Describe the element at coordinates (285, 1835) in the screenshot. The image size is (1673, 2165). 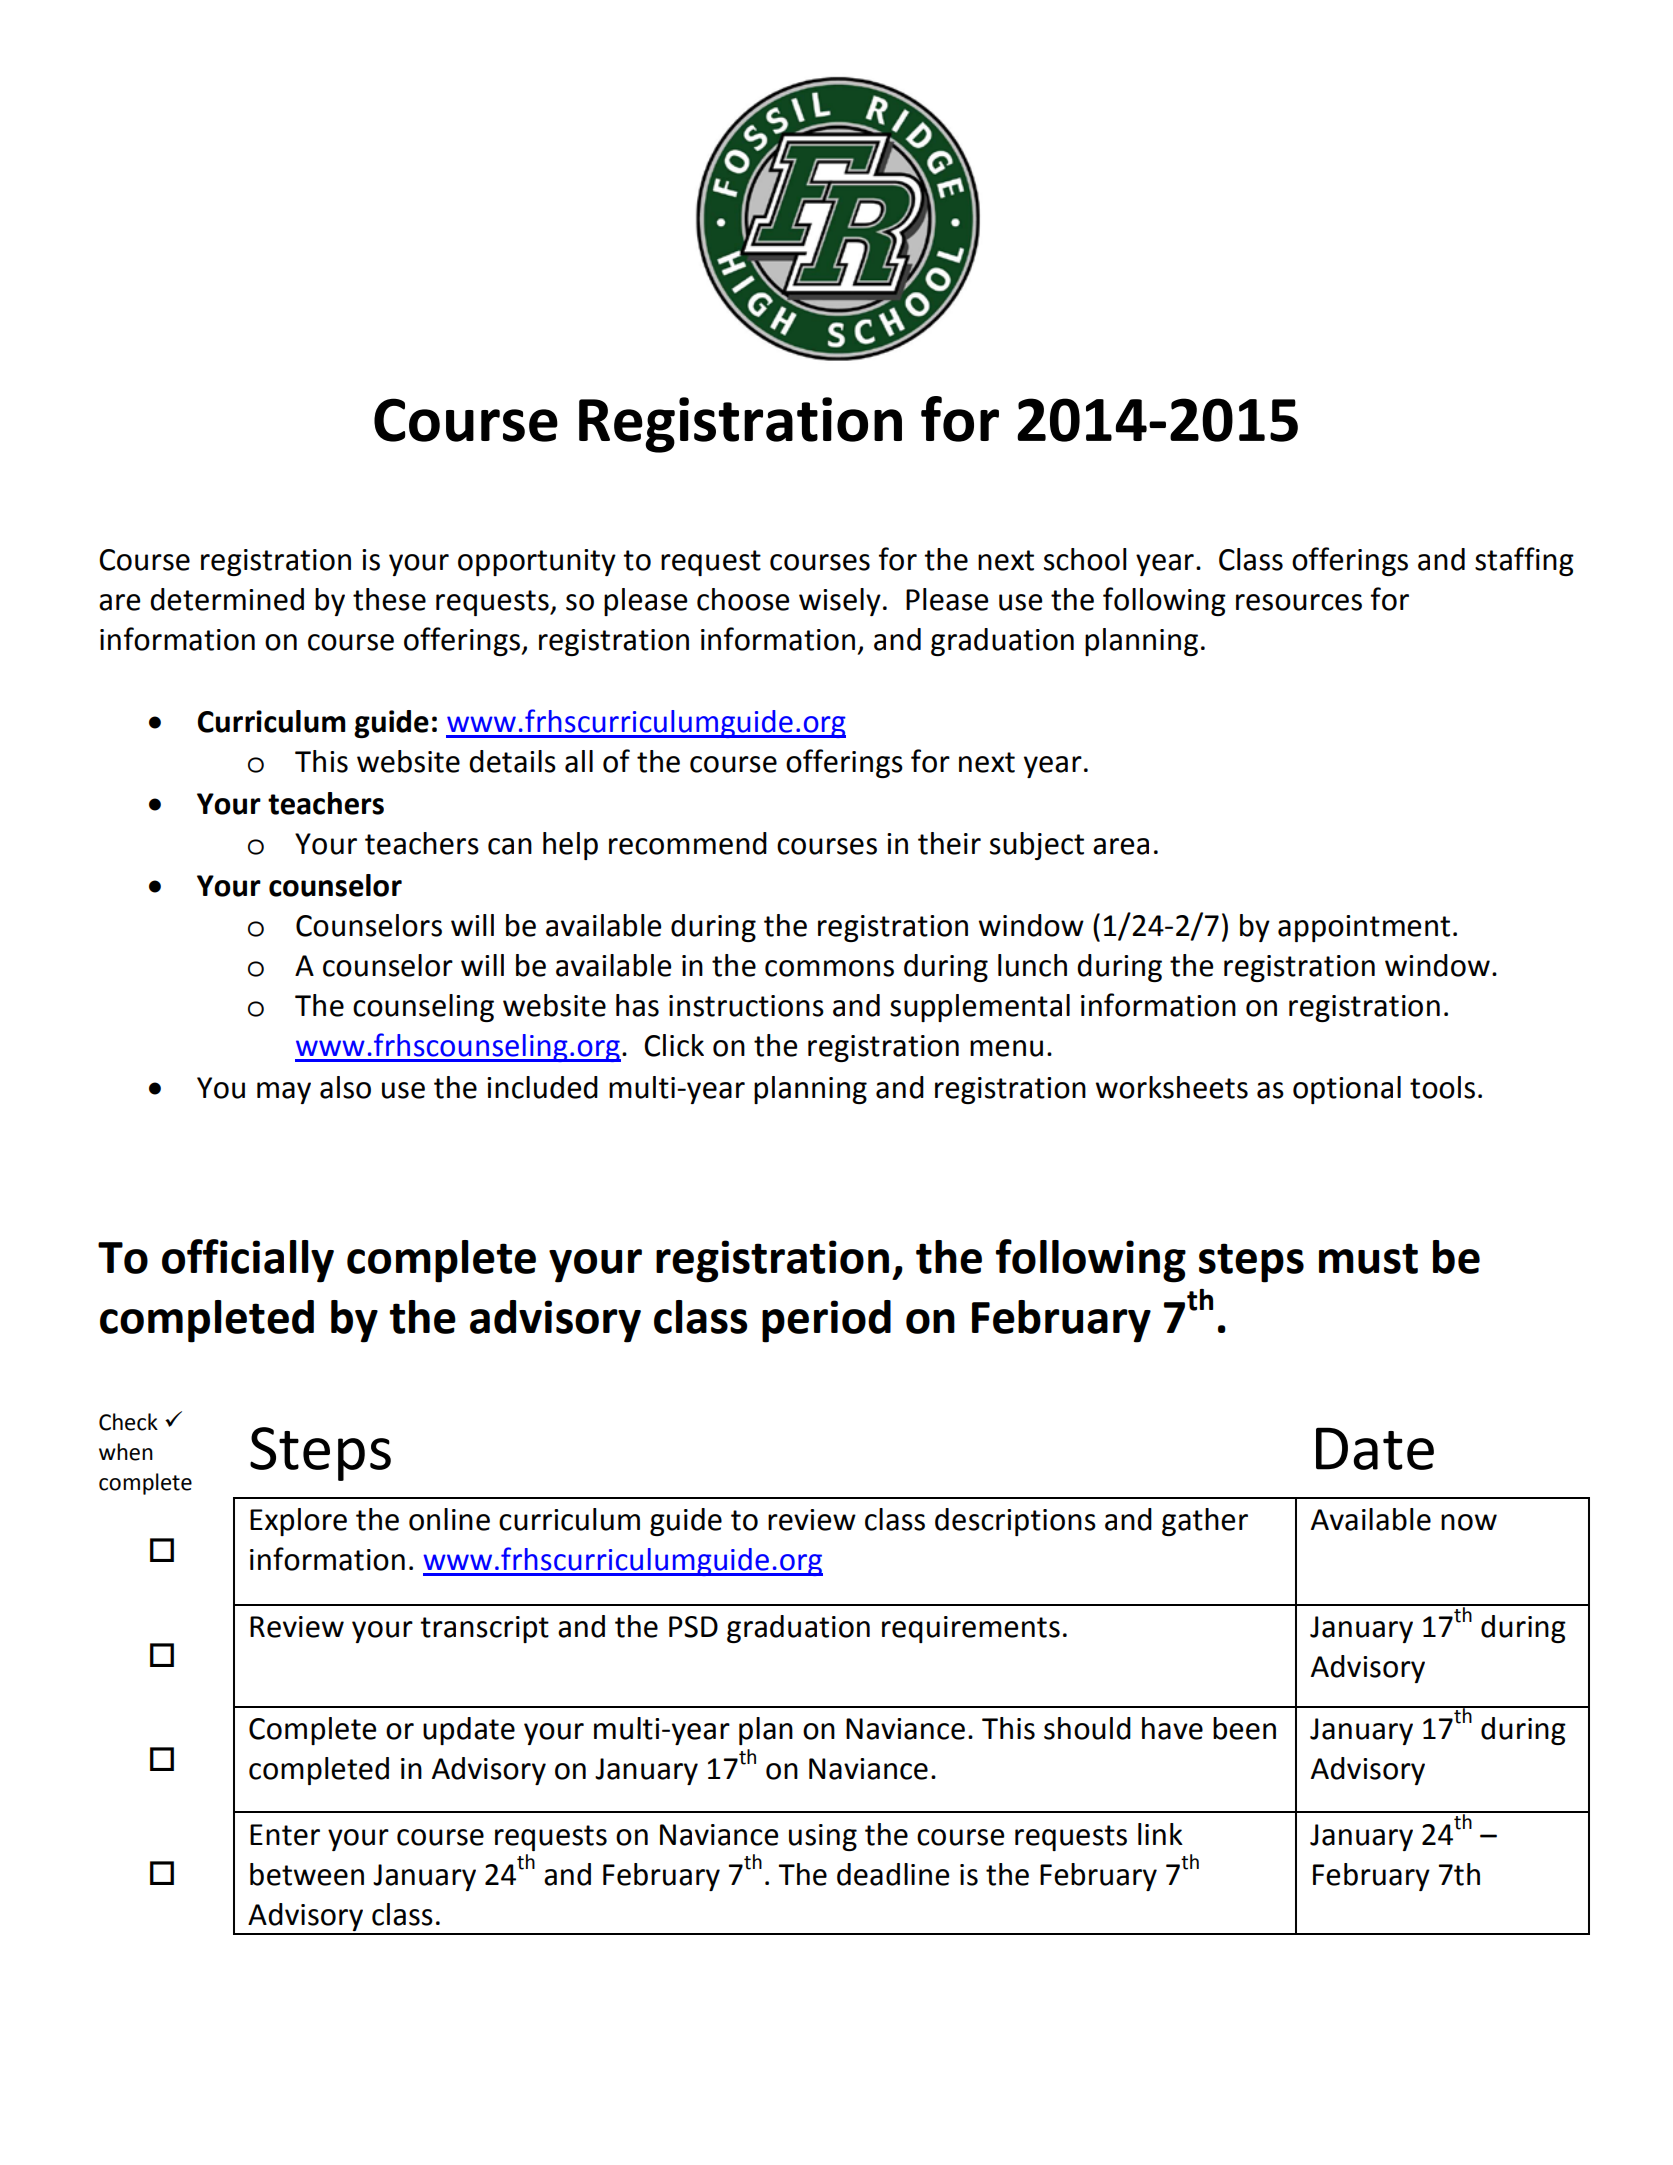
I see `Enter` at that location.
